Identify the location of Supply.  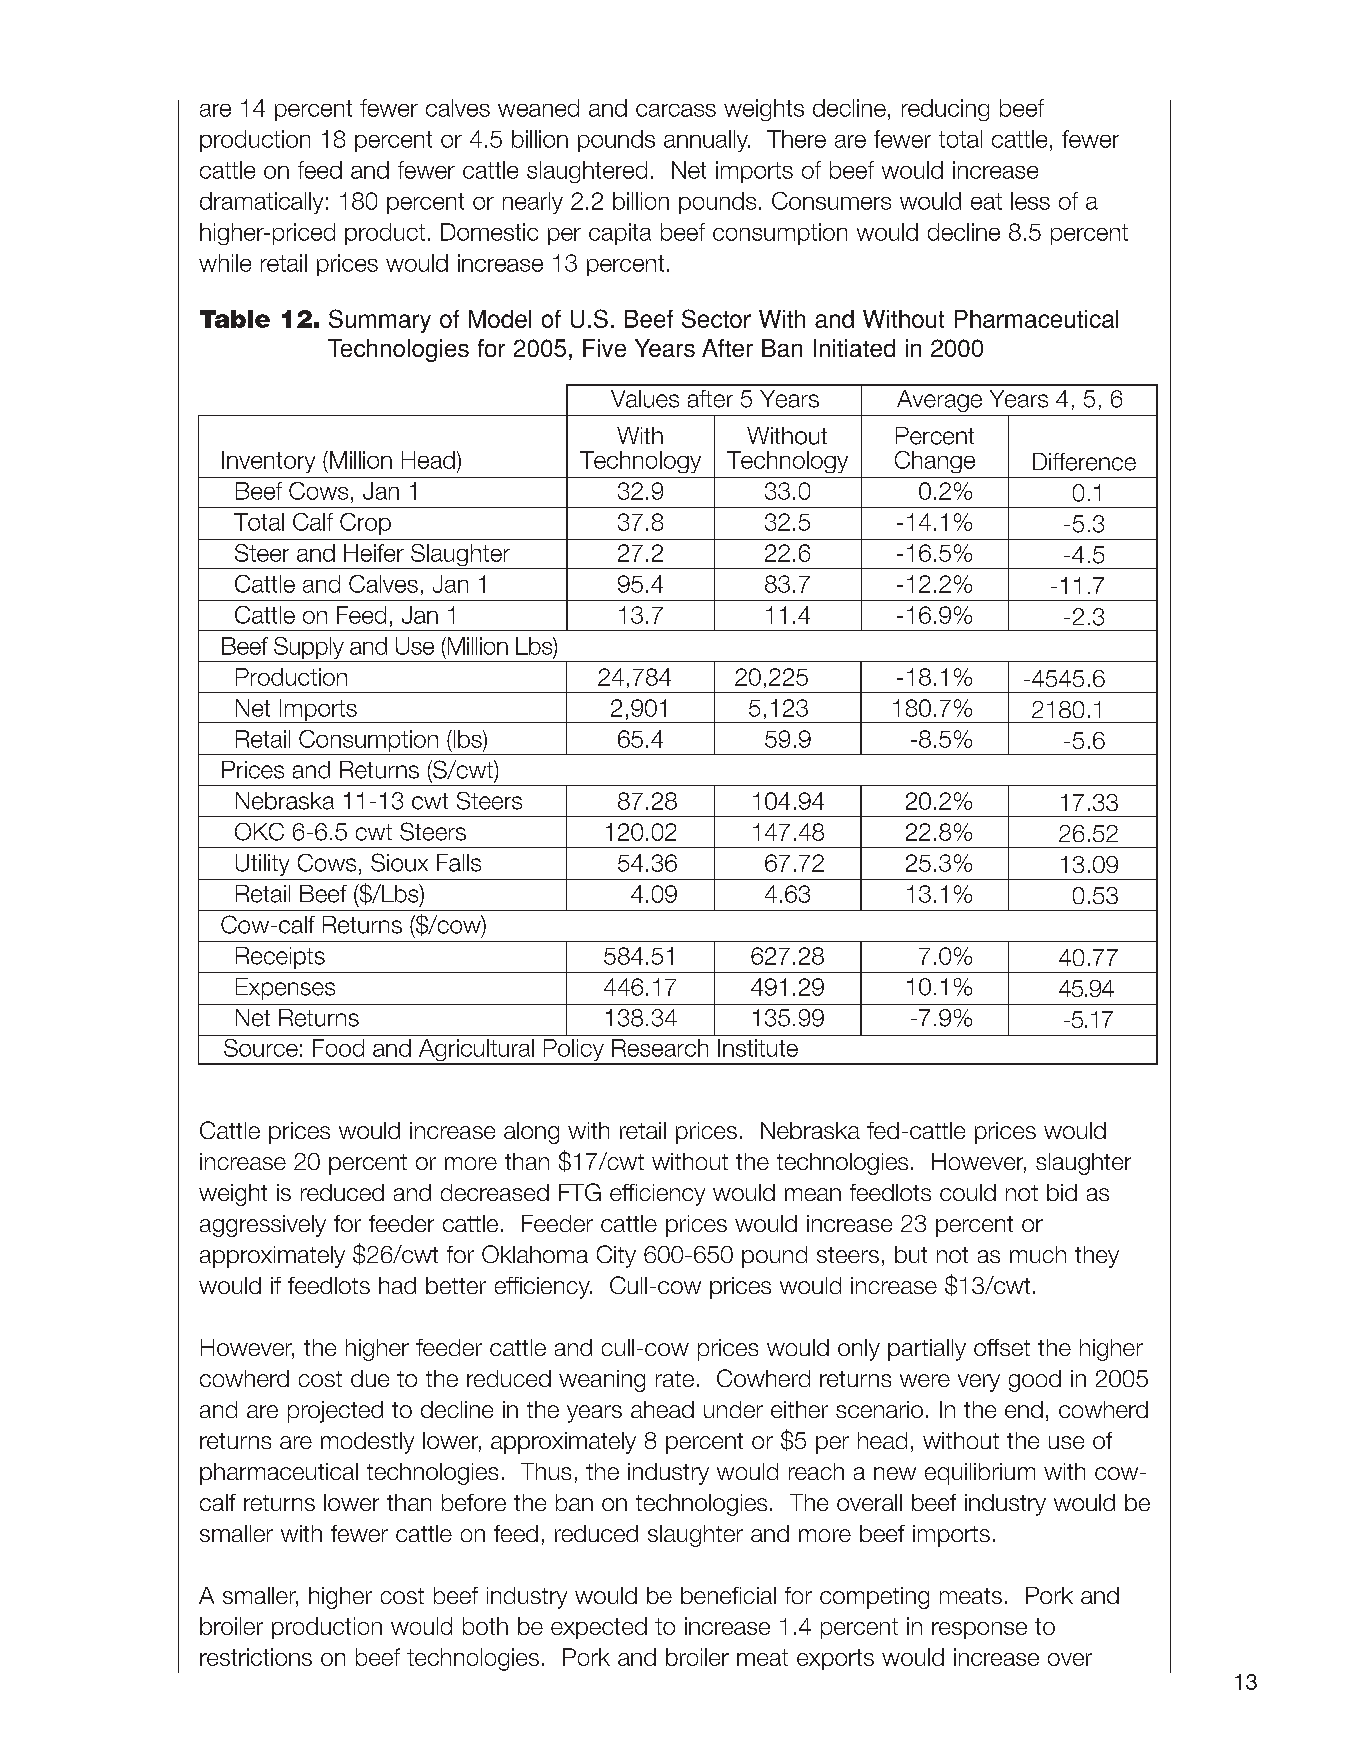
(309, 648).
